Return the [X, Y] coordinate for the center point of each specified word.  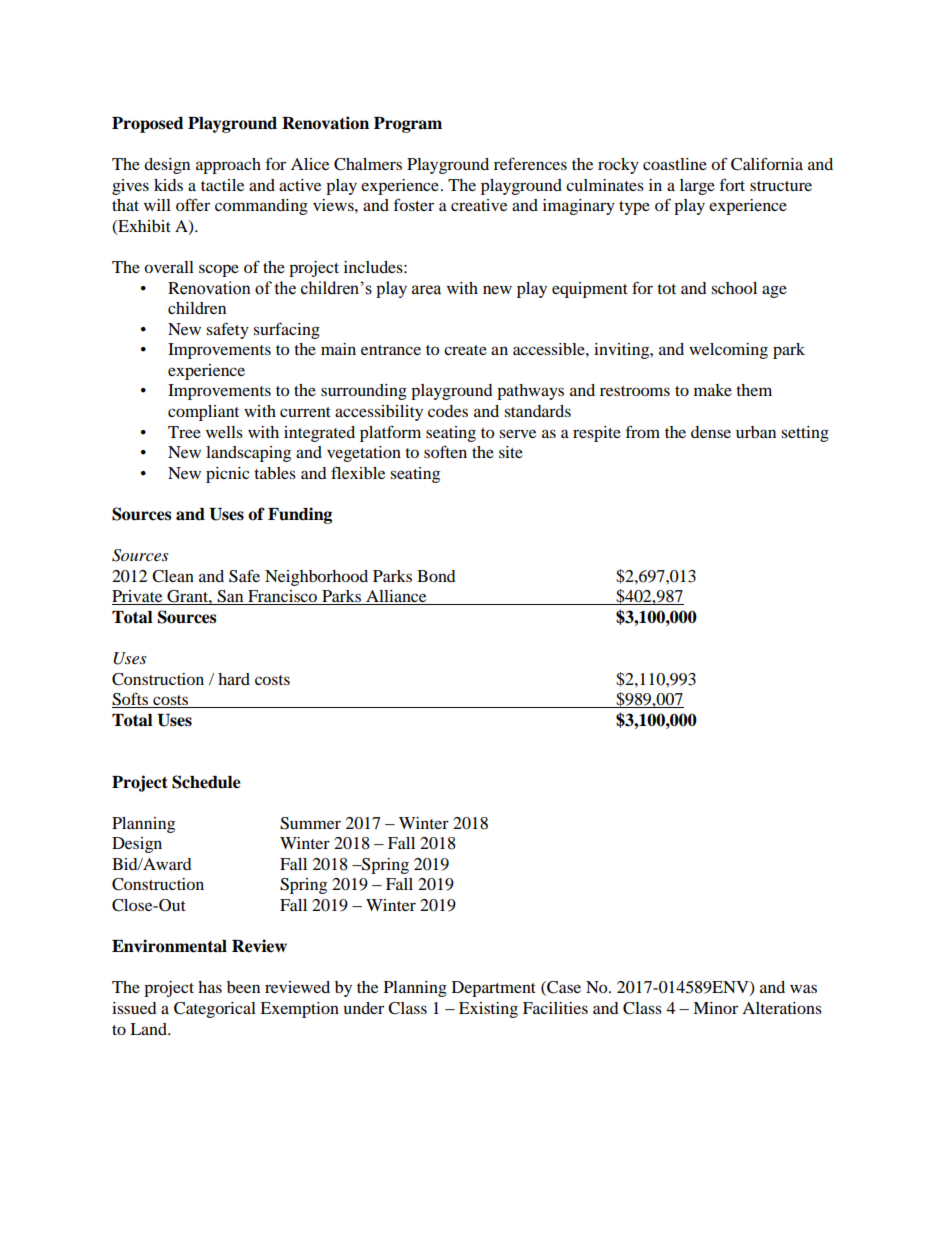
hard [234, 679]
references [530, 163]
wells [224, 432]
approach [228, 166]
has [210, 987]
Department [494, 989]
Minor [715, 1008]
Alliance [396, 597]
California [767, 164]
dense [711, 432]
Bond [436, 576]
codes [448, 411]
